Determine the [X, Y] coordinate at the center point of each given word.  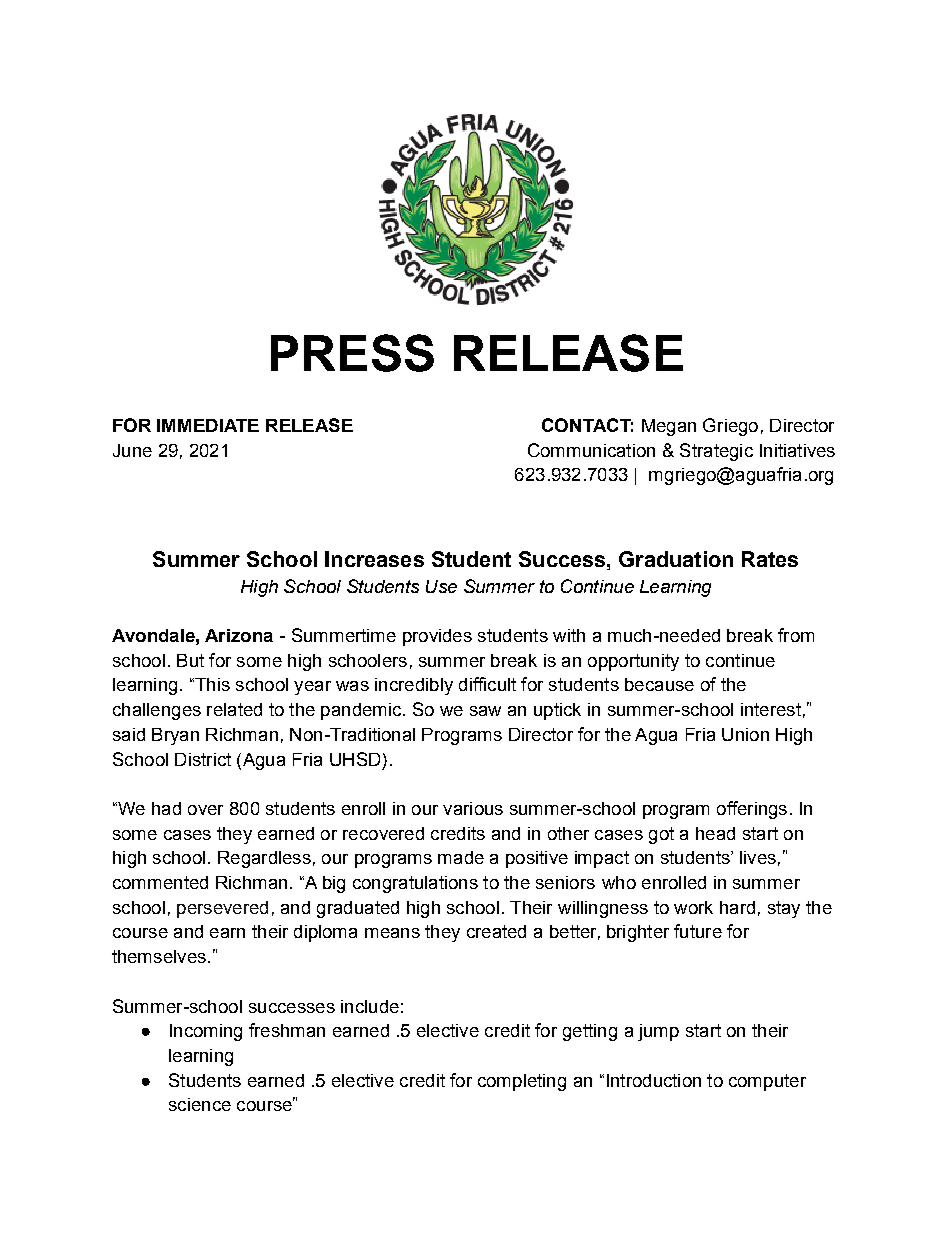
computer [767, 1082]
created [496, 931]
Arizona [239, 635]
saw [485, 711]
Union [745, 734]
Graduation [676, 559]
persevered [222, 909]
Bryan [175, 736]
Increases [374, 559]
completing [522, 1082]
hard [737, 907]
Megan [669, 427]
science [200, 1104]
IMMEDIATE [208, 425]
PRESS [352, 353]
